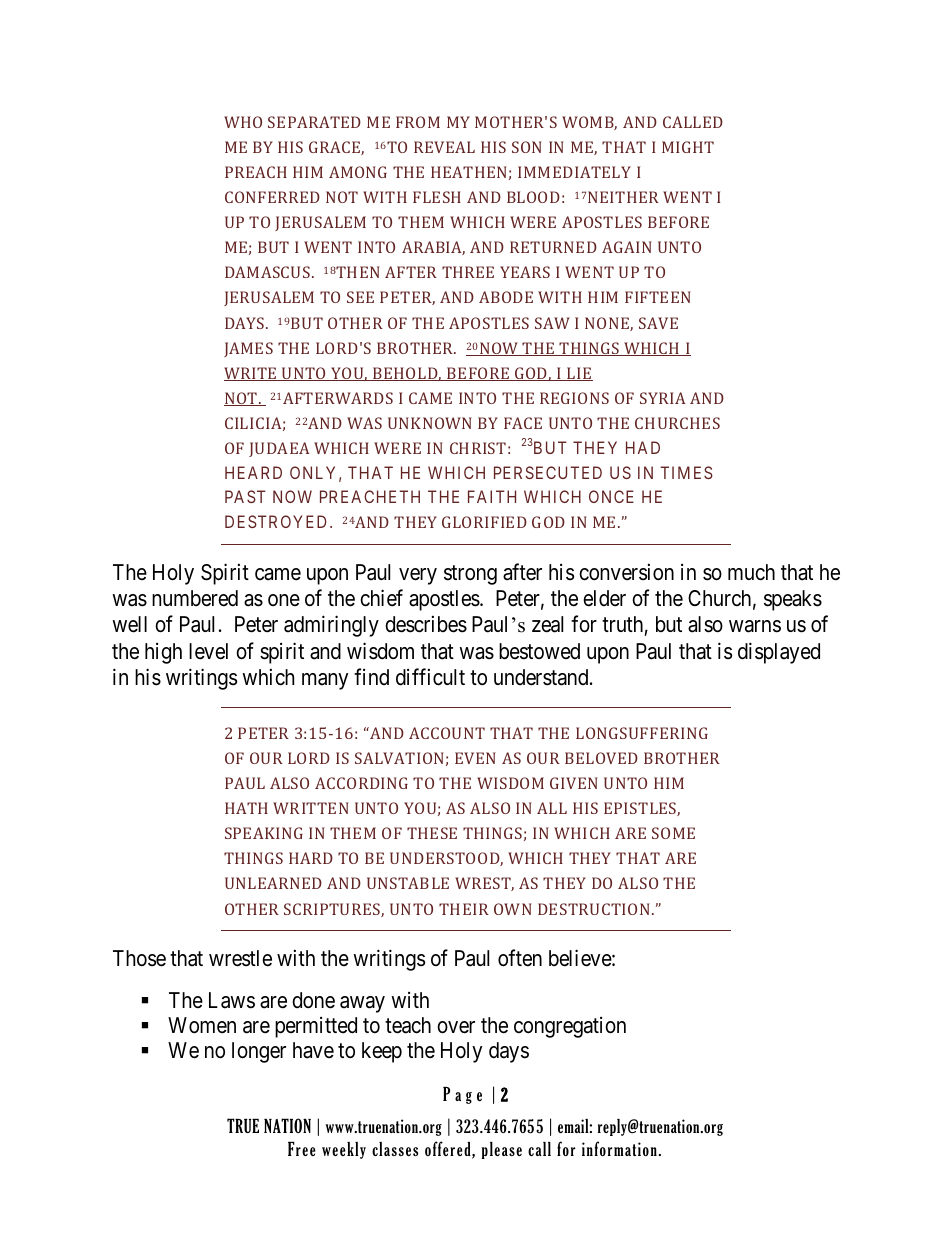 The height and width of the image is (1233, 952). I want to click on warns, so click(755, 626).
